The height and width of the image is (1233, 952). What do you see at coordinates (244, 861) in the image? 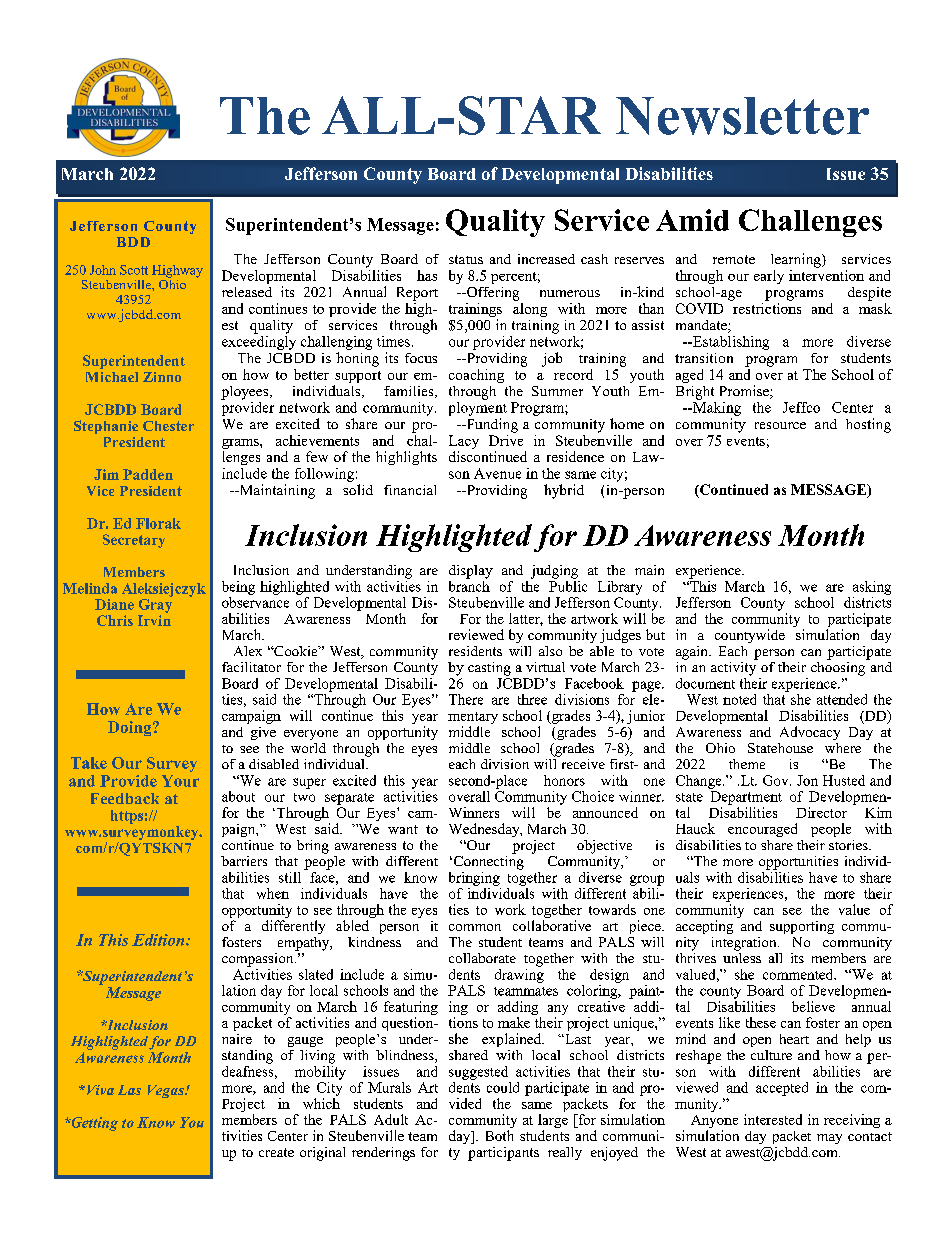
I see `barriers` at bounding box center [244, 861].
